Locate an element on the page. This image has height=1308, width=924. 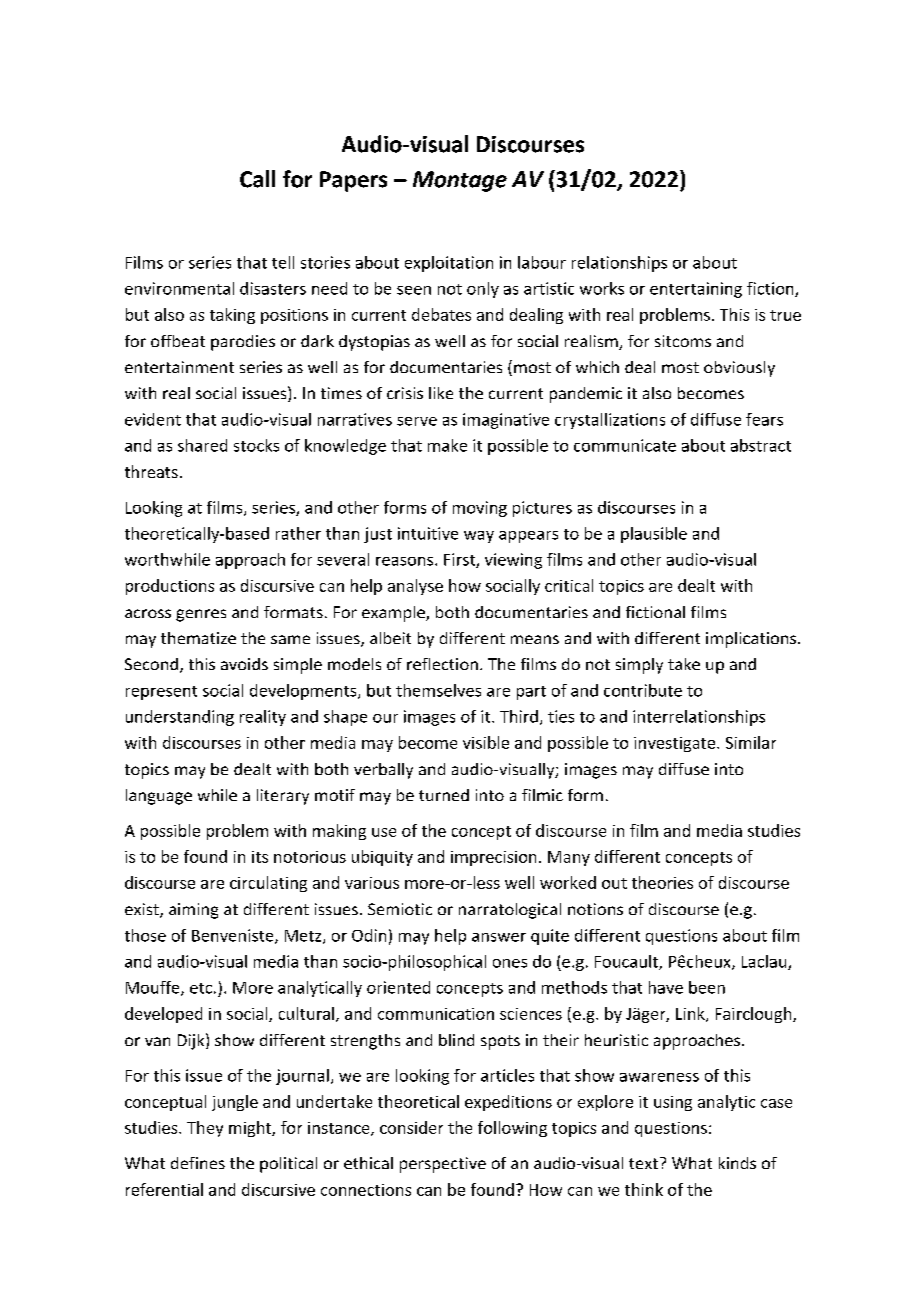
genres is located at coordinates (201, 615).
